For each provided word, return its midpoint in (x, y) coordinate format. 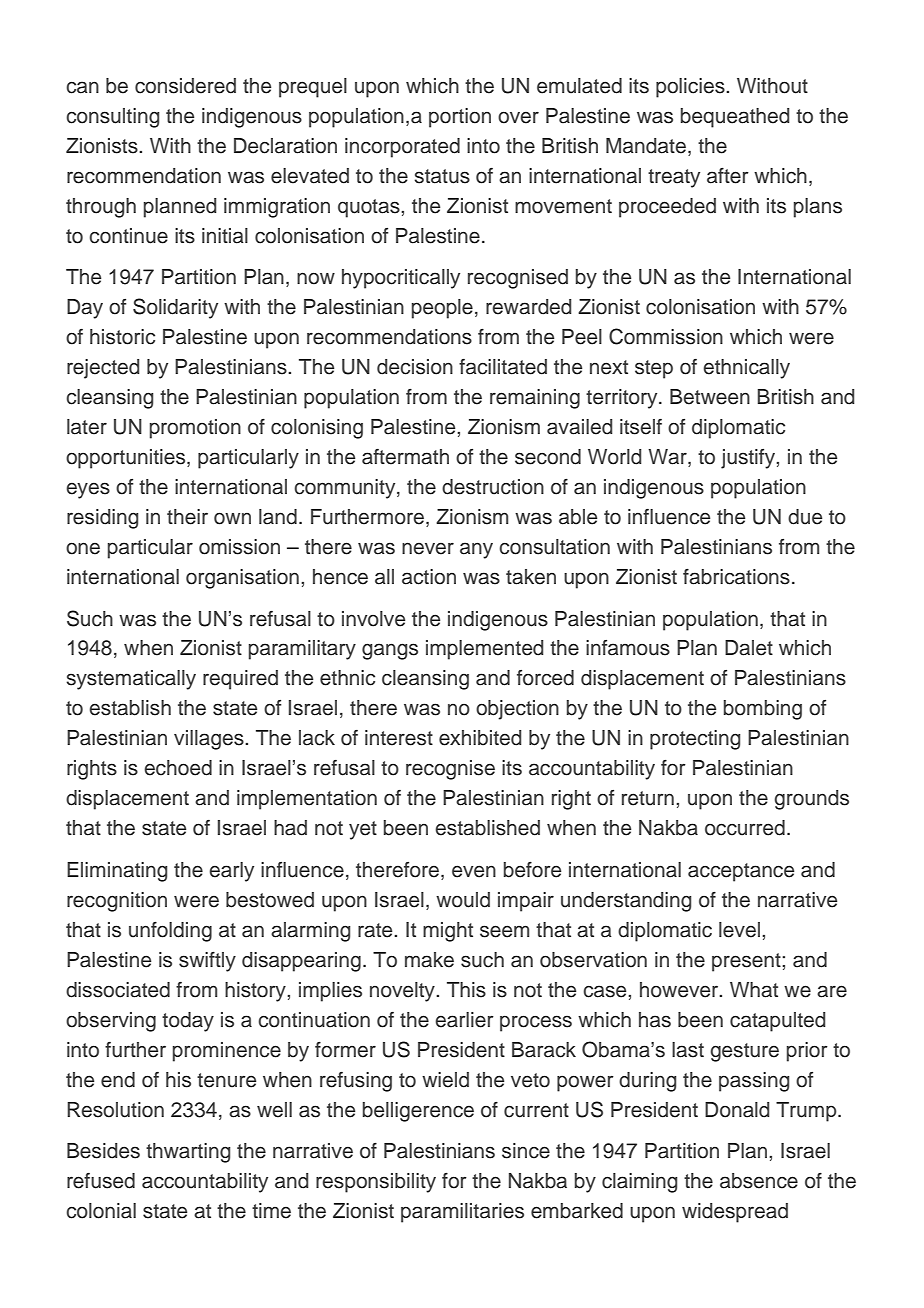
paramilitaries (462, 1213)
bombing (763, 710)
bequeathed (735, 118)
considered (185, 86)
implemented (484, 650)
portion (460, 118)
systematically (131, 680)
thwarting (188, 1153)
